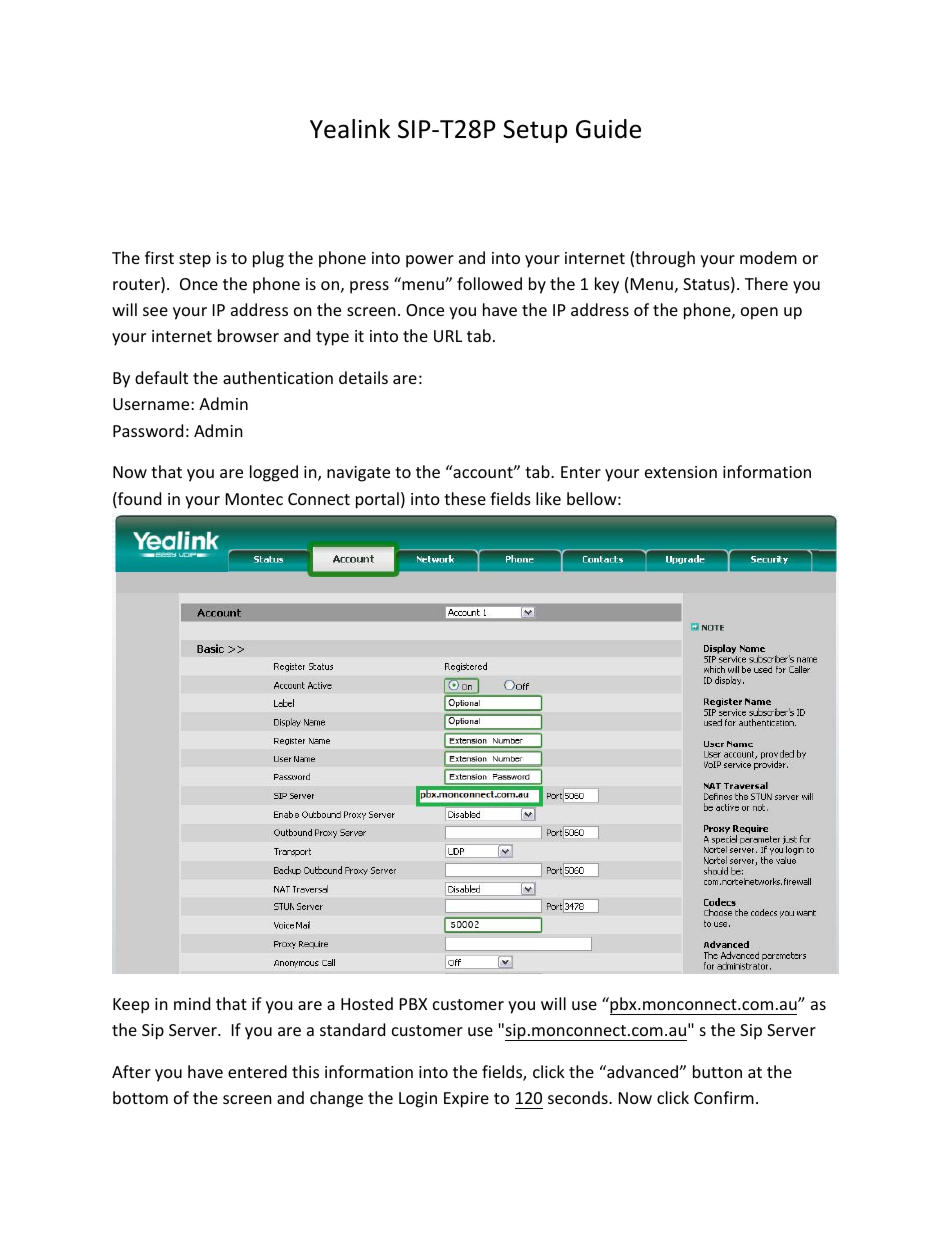 This image has width=952, height=1233. I want to click on Hosted, so click(367, 1003).
